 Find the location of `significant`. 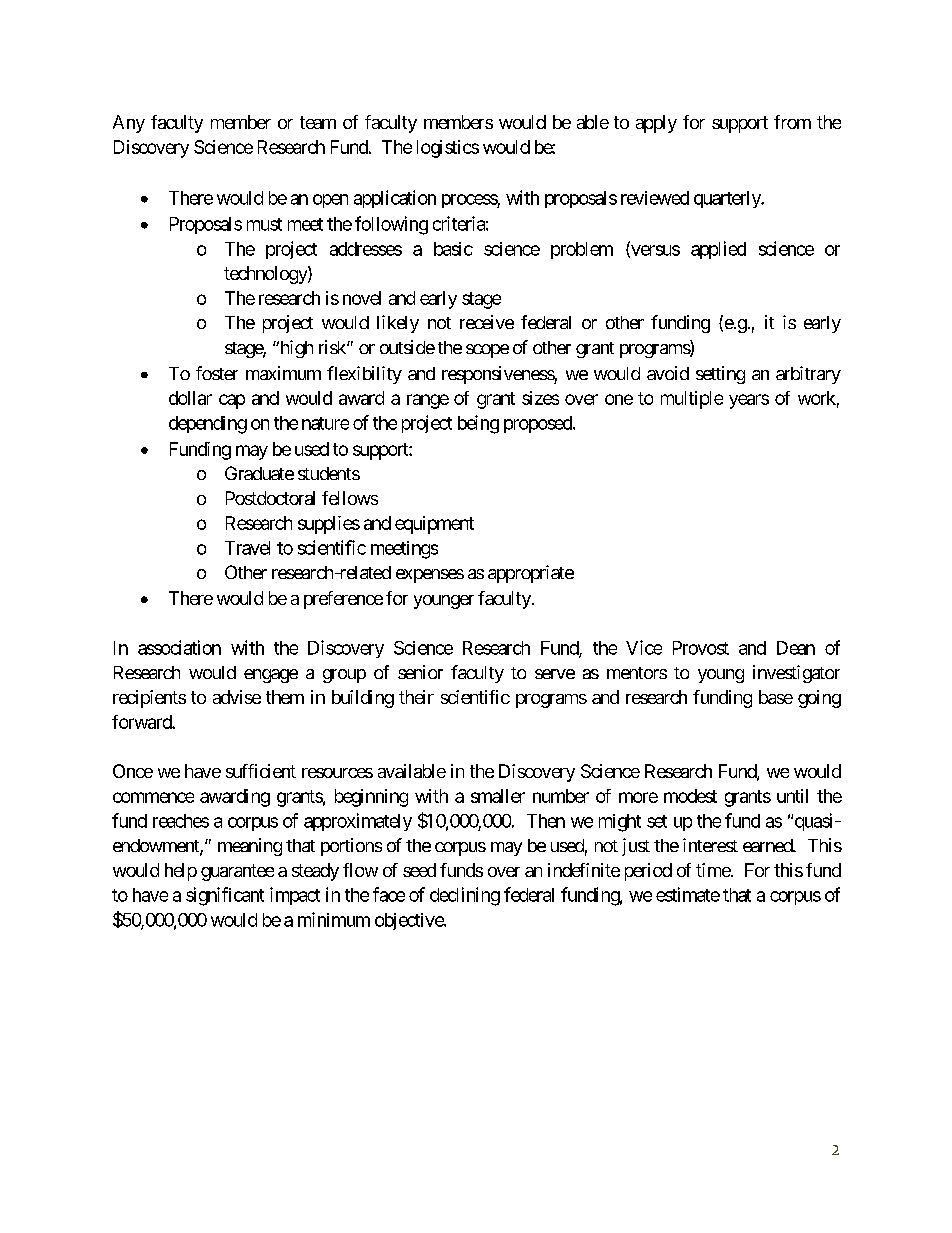

significant is located at coordinates (225, 896).
